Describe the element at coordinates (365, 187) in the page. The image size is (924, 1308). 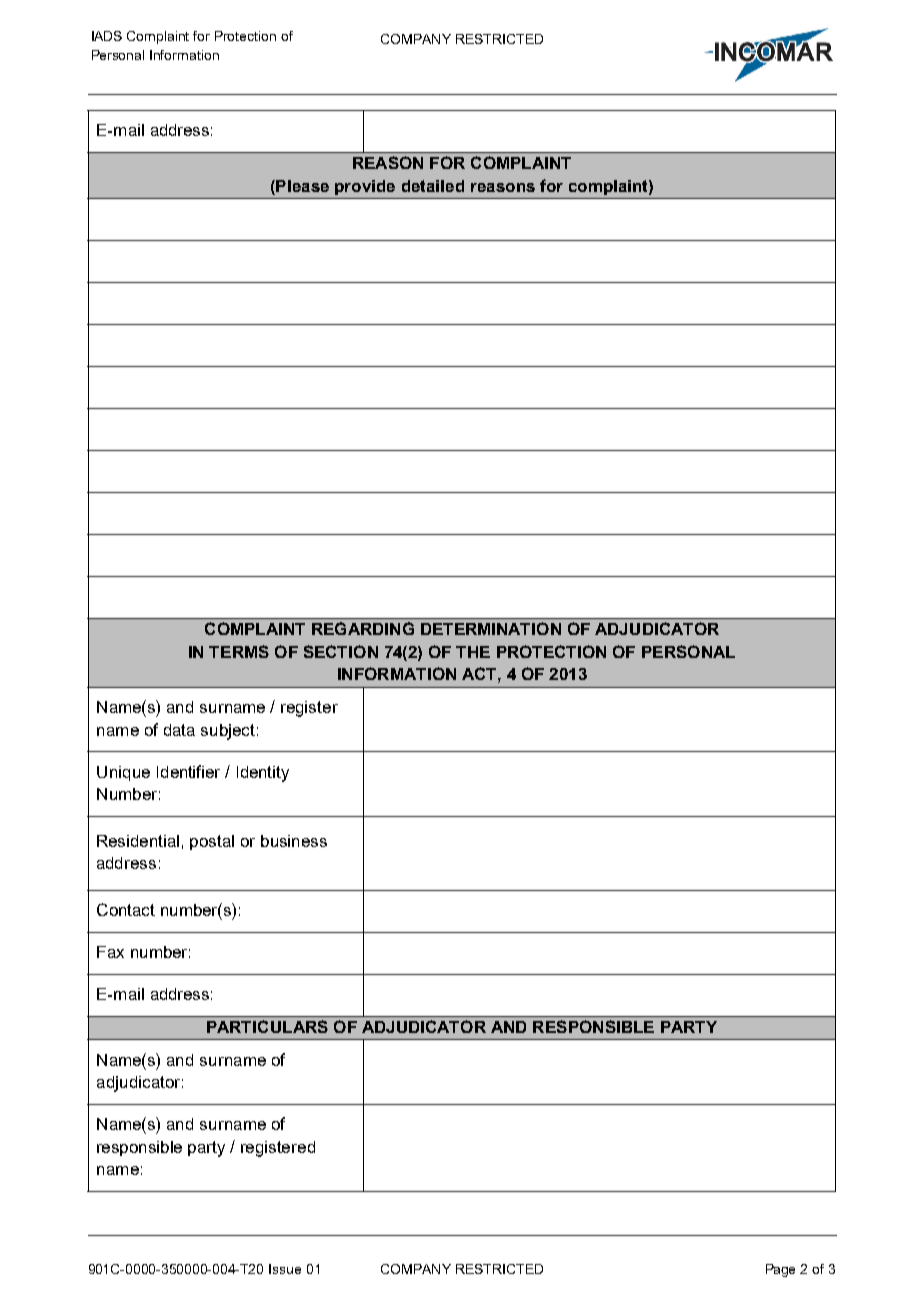
I see `provide` at that location.
